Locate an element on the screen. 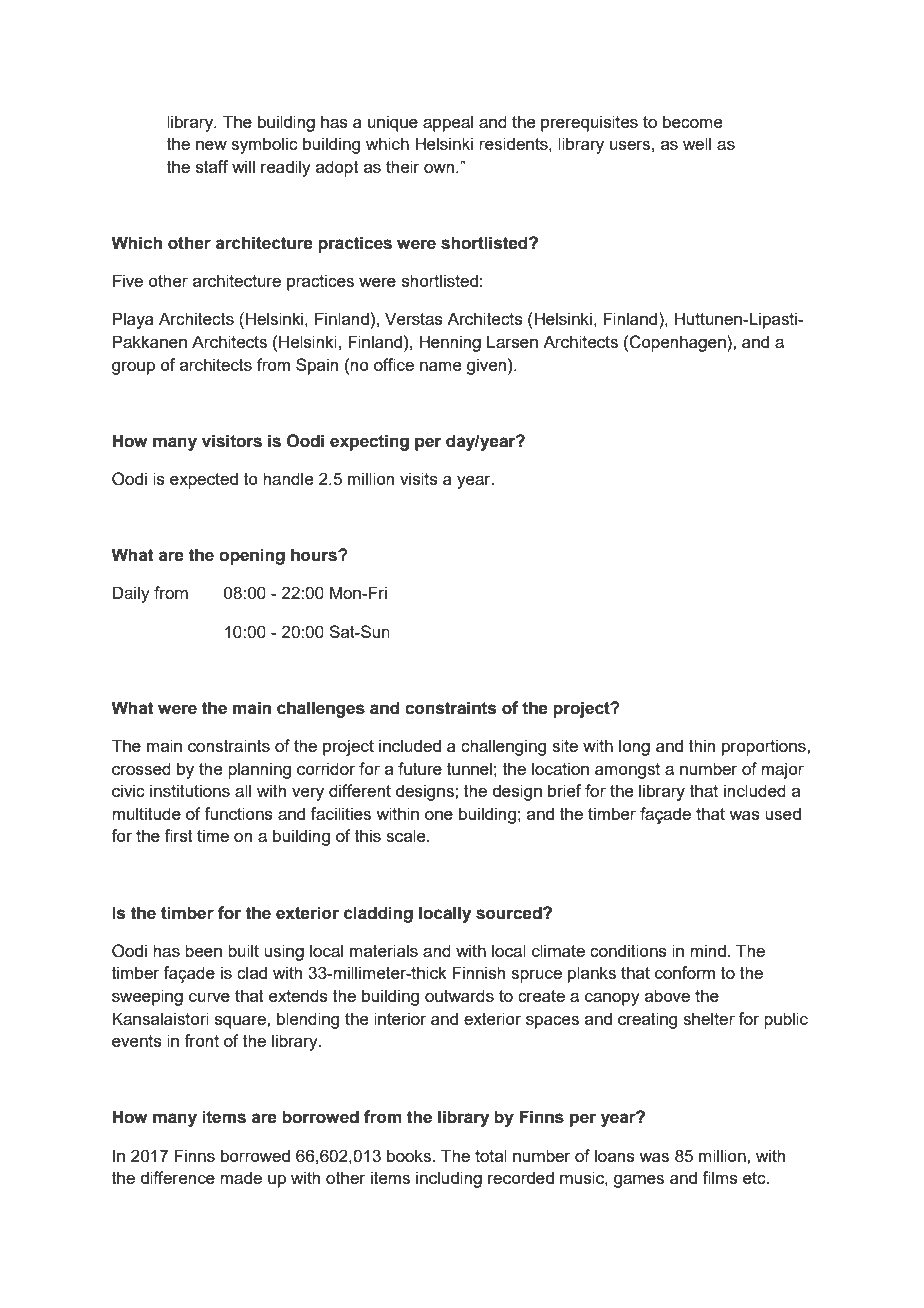 The height and width of the screenshot is (1308, 924). new is located at coordinates (211, 145).
